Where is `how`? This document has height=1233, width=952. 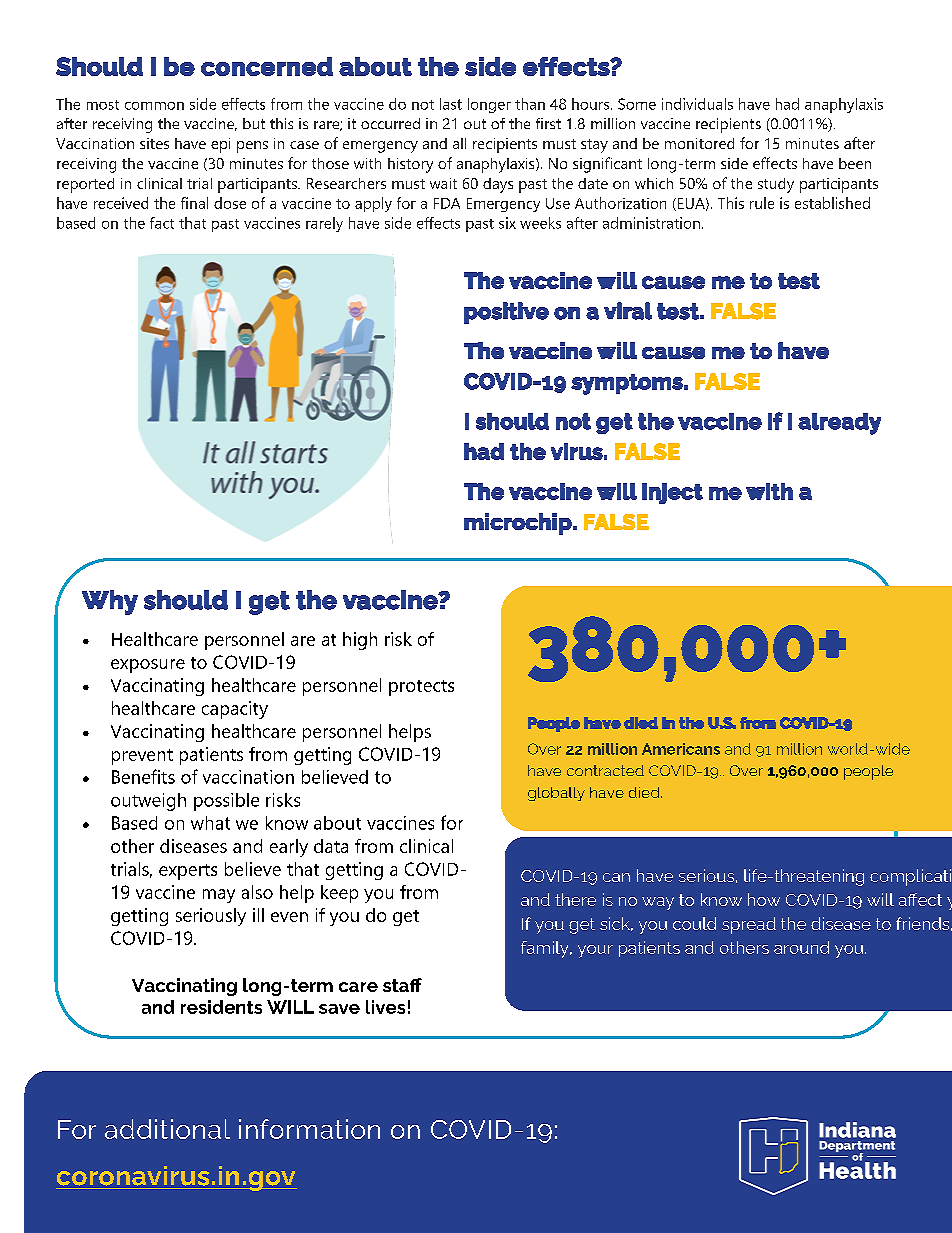 how is located at coordinates (764, 899).
